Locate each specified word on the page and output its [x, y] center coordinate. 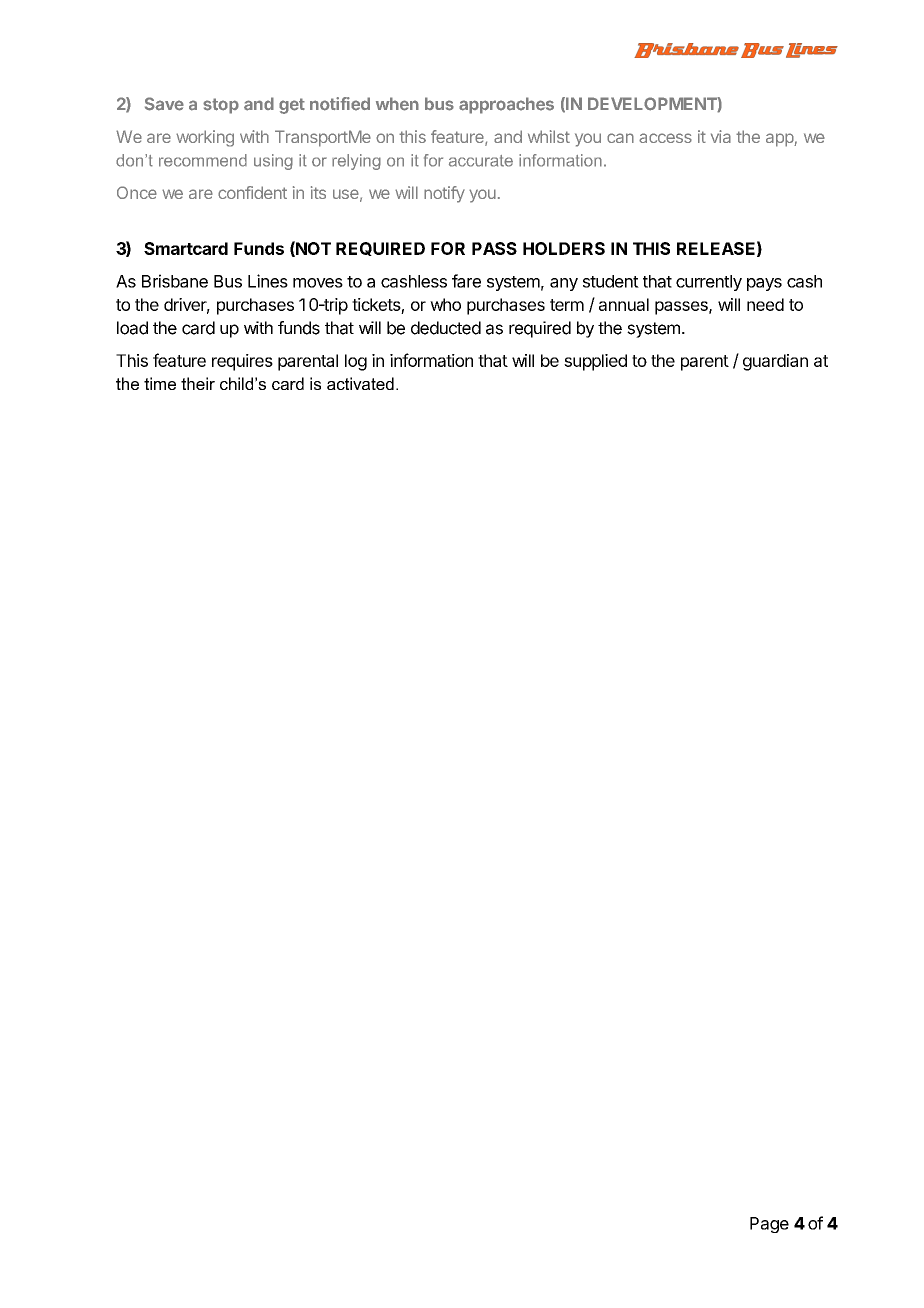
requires [242, 362]
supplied [595, 362]
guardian [775, 362]
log [356, 362]
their [198, 383]
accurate [481, 161]
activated [360, 383]
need [765, 304]
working [205, 138]
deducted [446, 328]
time [160, 383]
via [721, 136]
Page [769, 1225]
